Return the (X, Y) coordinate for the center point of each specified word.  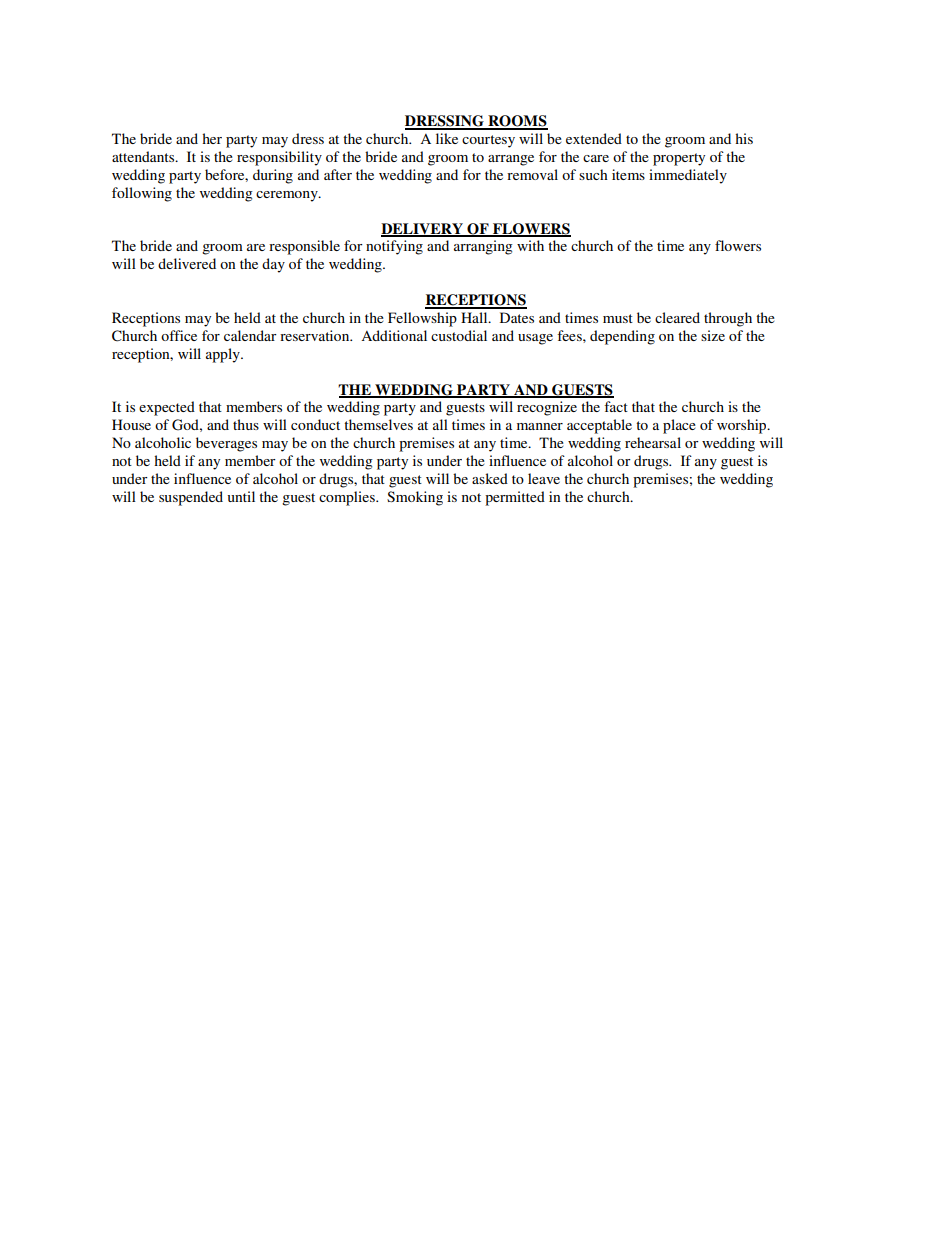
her (212, 138)
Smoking (415, 498)
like (447, 138)
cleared (677, 317)
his (744, 138)
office (179, 335)
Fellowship (422, 319)
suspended (191, 498)
